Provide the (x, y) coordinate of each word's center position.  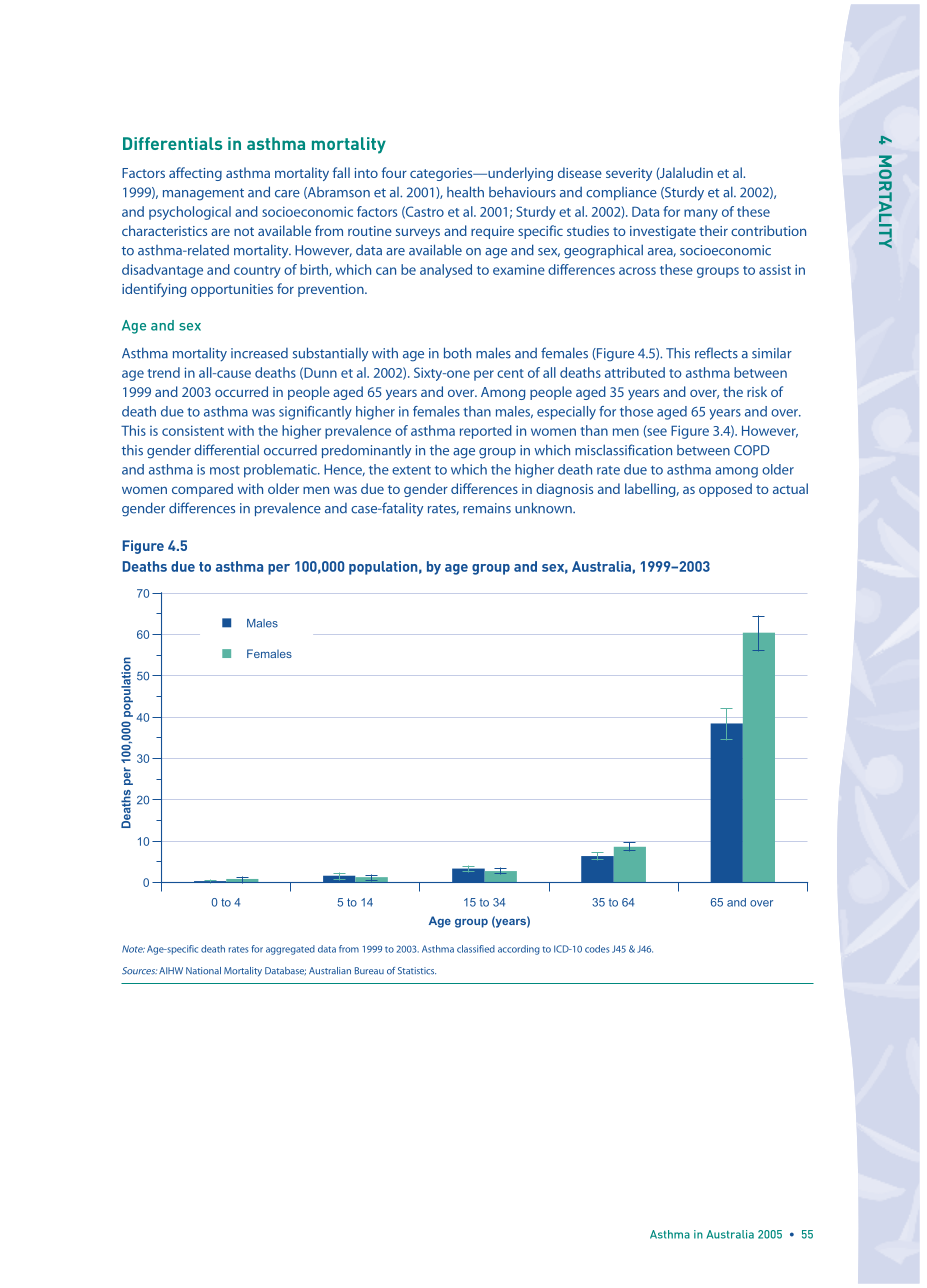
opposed (725, 490)
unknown (544, 508)
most (225, 470)
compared (202, 490)
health (465, 192)
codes (597, 949)
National (203, 971)
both (457, 353)
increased (259, 353)
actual (790, 488)
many (701, 214)
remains (487, 508)
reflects (716, 353)
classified (476, 949)
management (203, 194)
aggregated (290, 950)
